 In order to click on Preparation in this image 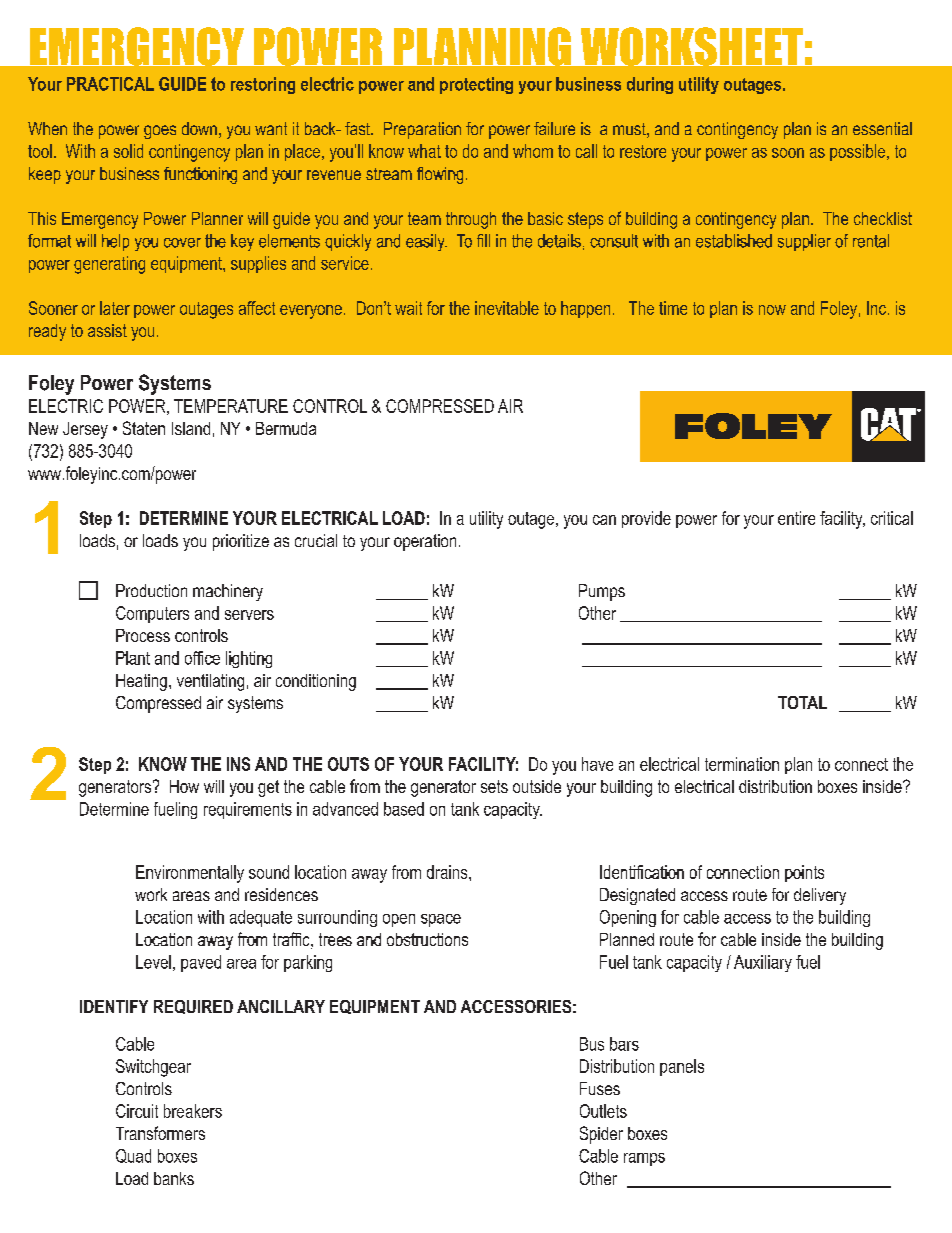, I will do `click(422, 130)`.
